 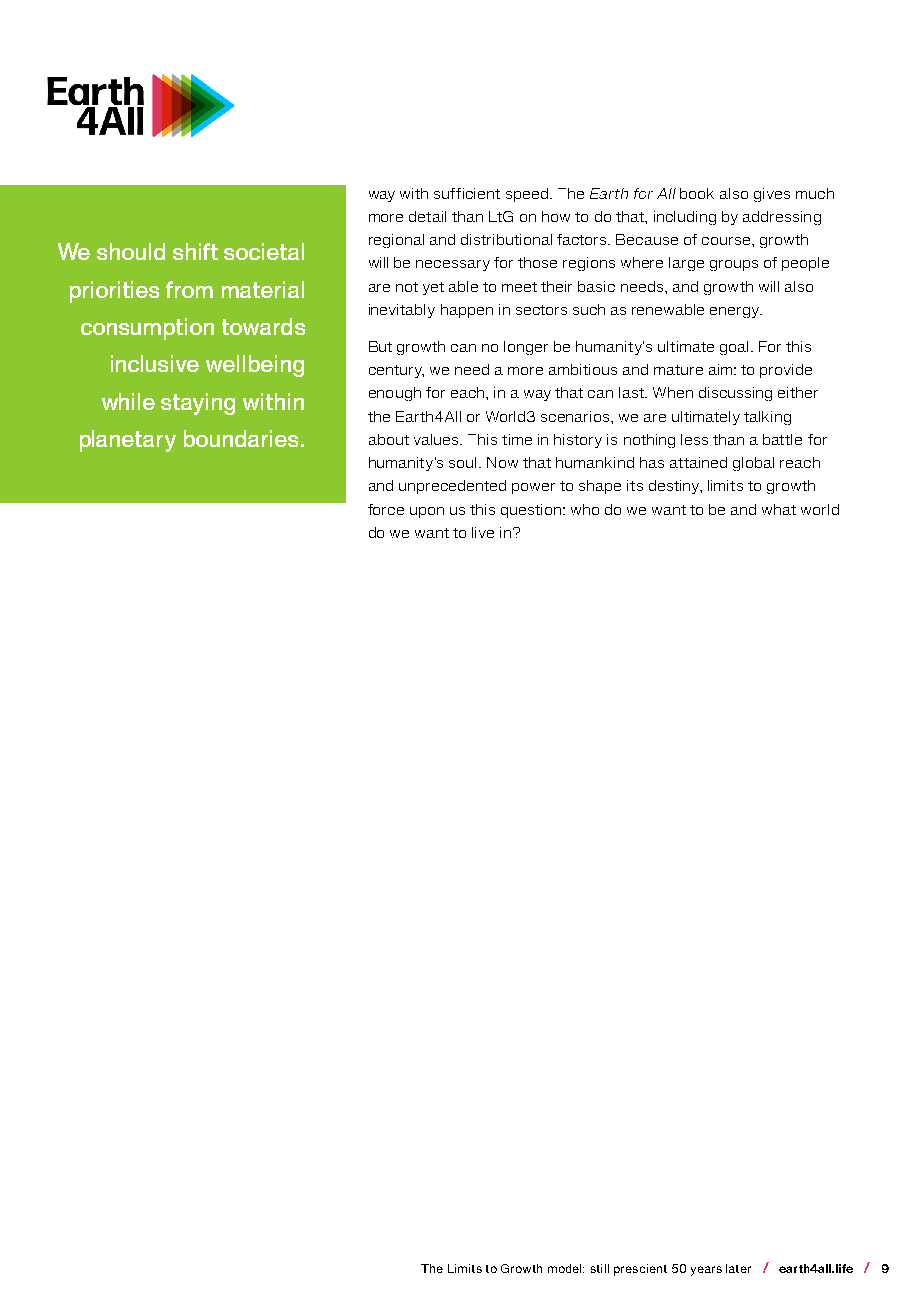 I want to click on what, so click(x=779, y=509).
